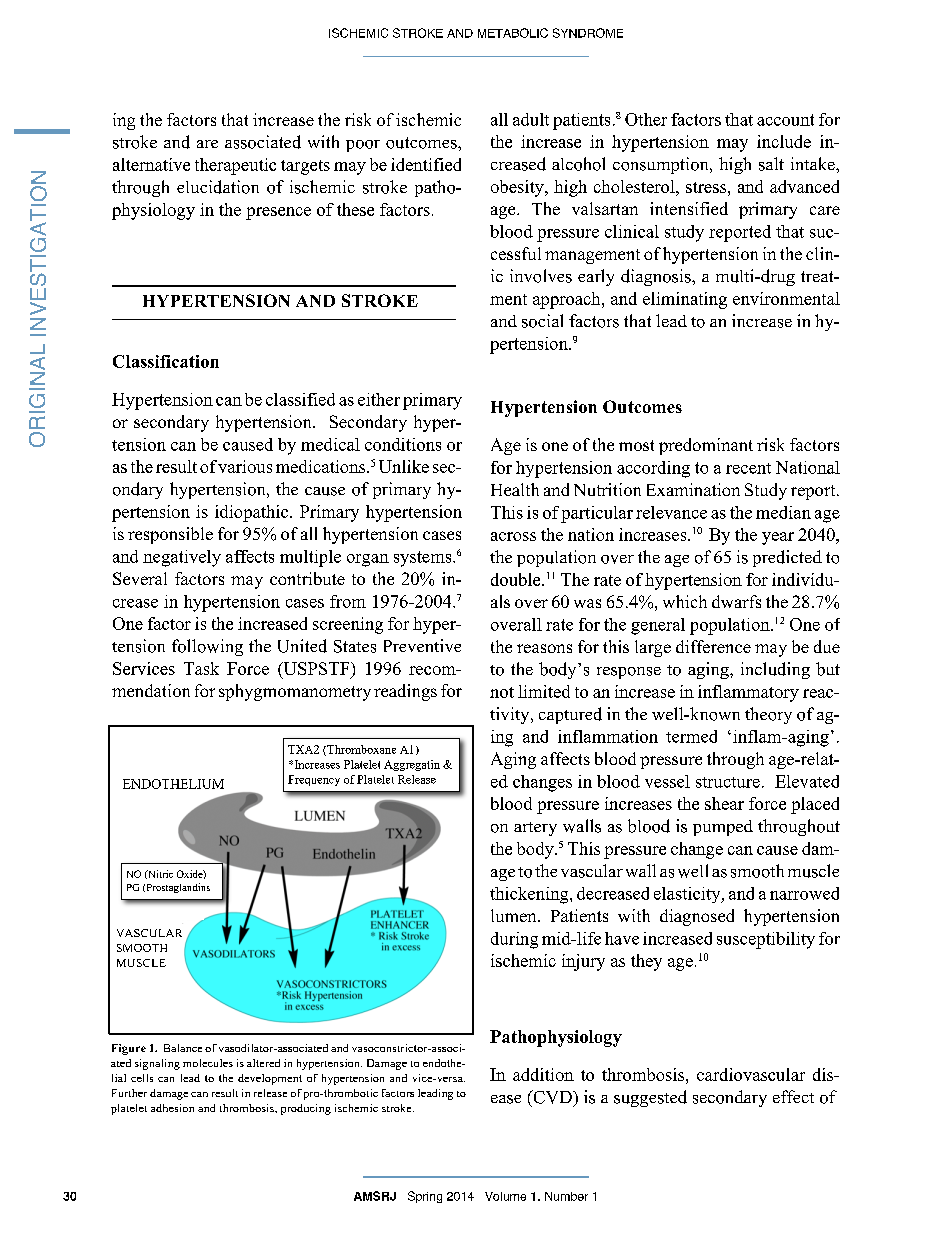 Image resolution: width=952 pixels, height=1233 pixels. I want to click on account, so click(785, 120).
